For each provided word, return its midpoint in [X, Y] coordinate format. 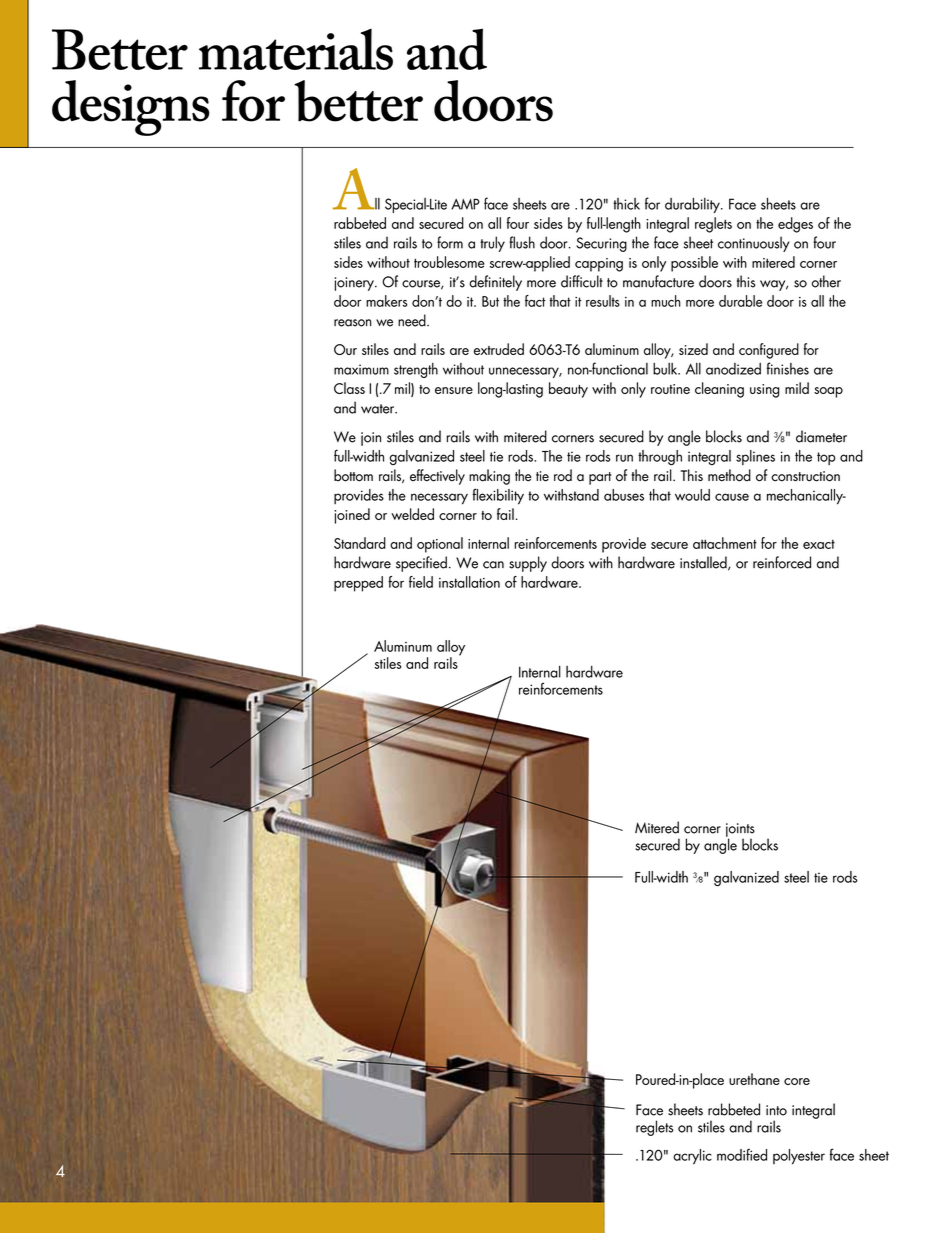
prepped [358, 584]
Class [349, 388]
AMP [465, 204]
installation [469, 582]
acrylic [692, 1157]
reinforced [782, 562]
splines [755, 457]
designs [130, 108]
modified [742, 1155]
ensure [454, 390]
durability [693, 205]
